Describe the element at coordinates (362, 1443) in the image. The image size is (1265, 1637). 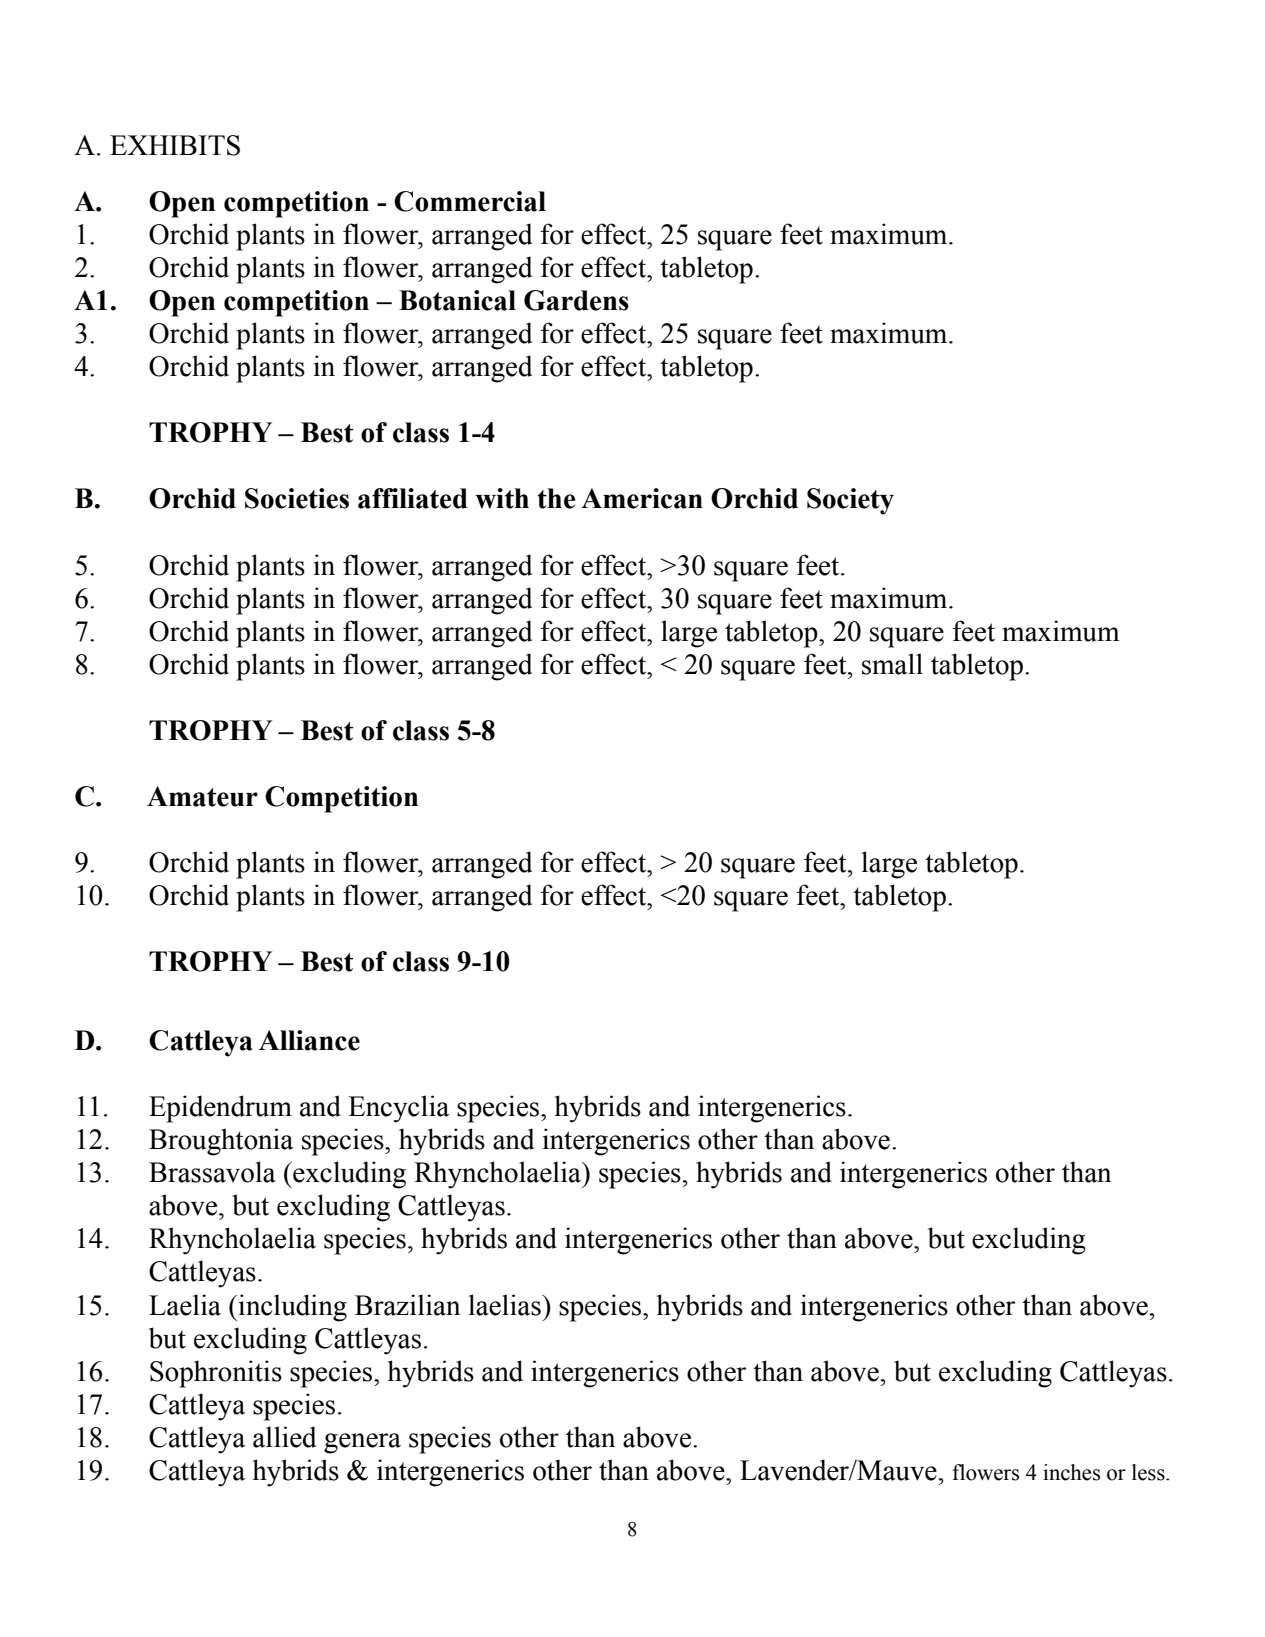
I see `genera` at that location.
